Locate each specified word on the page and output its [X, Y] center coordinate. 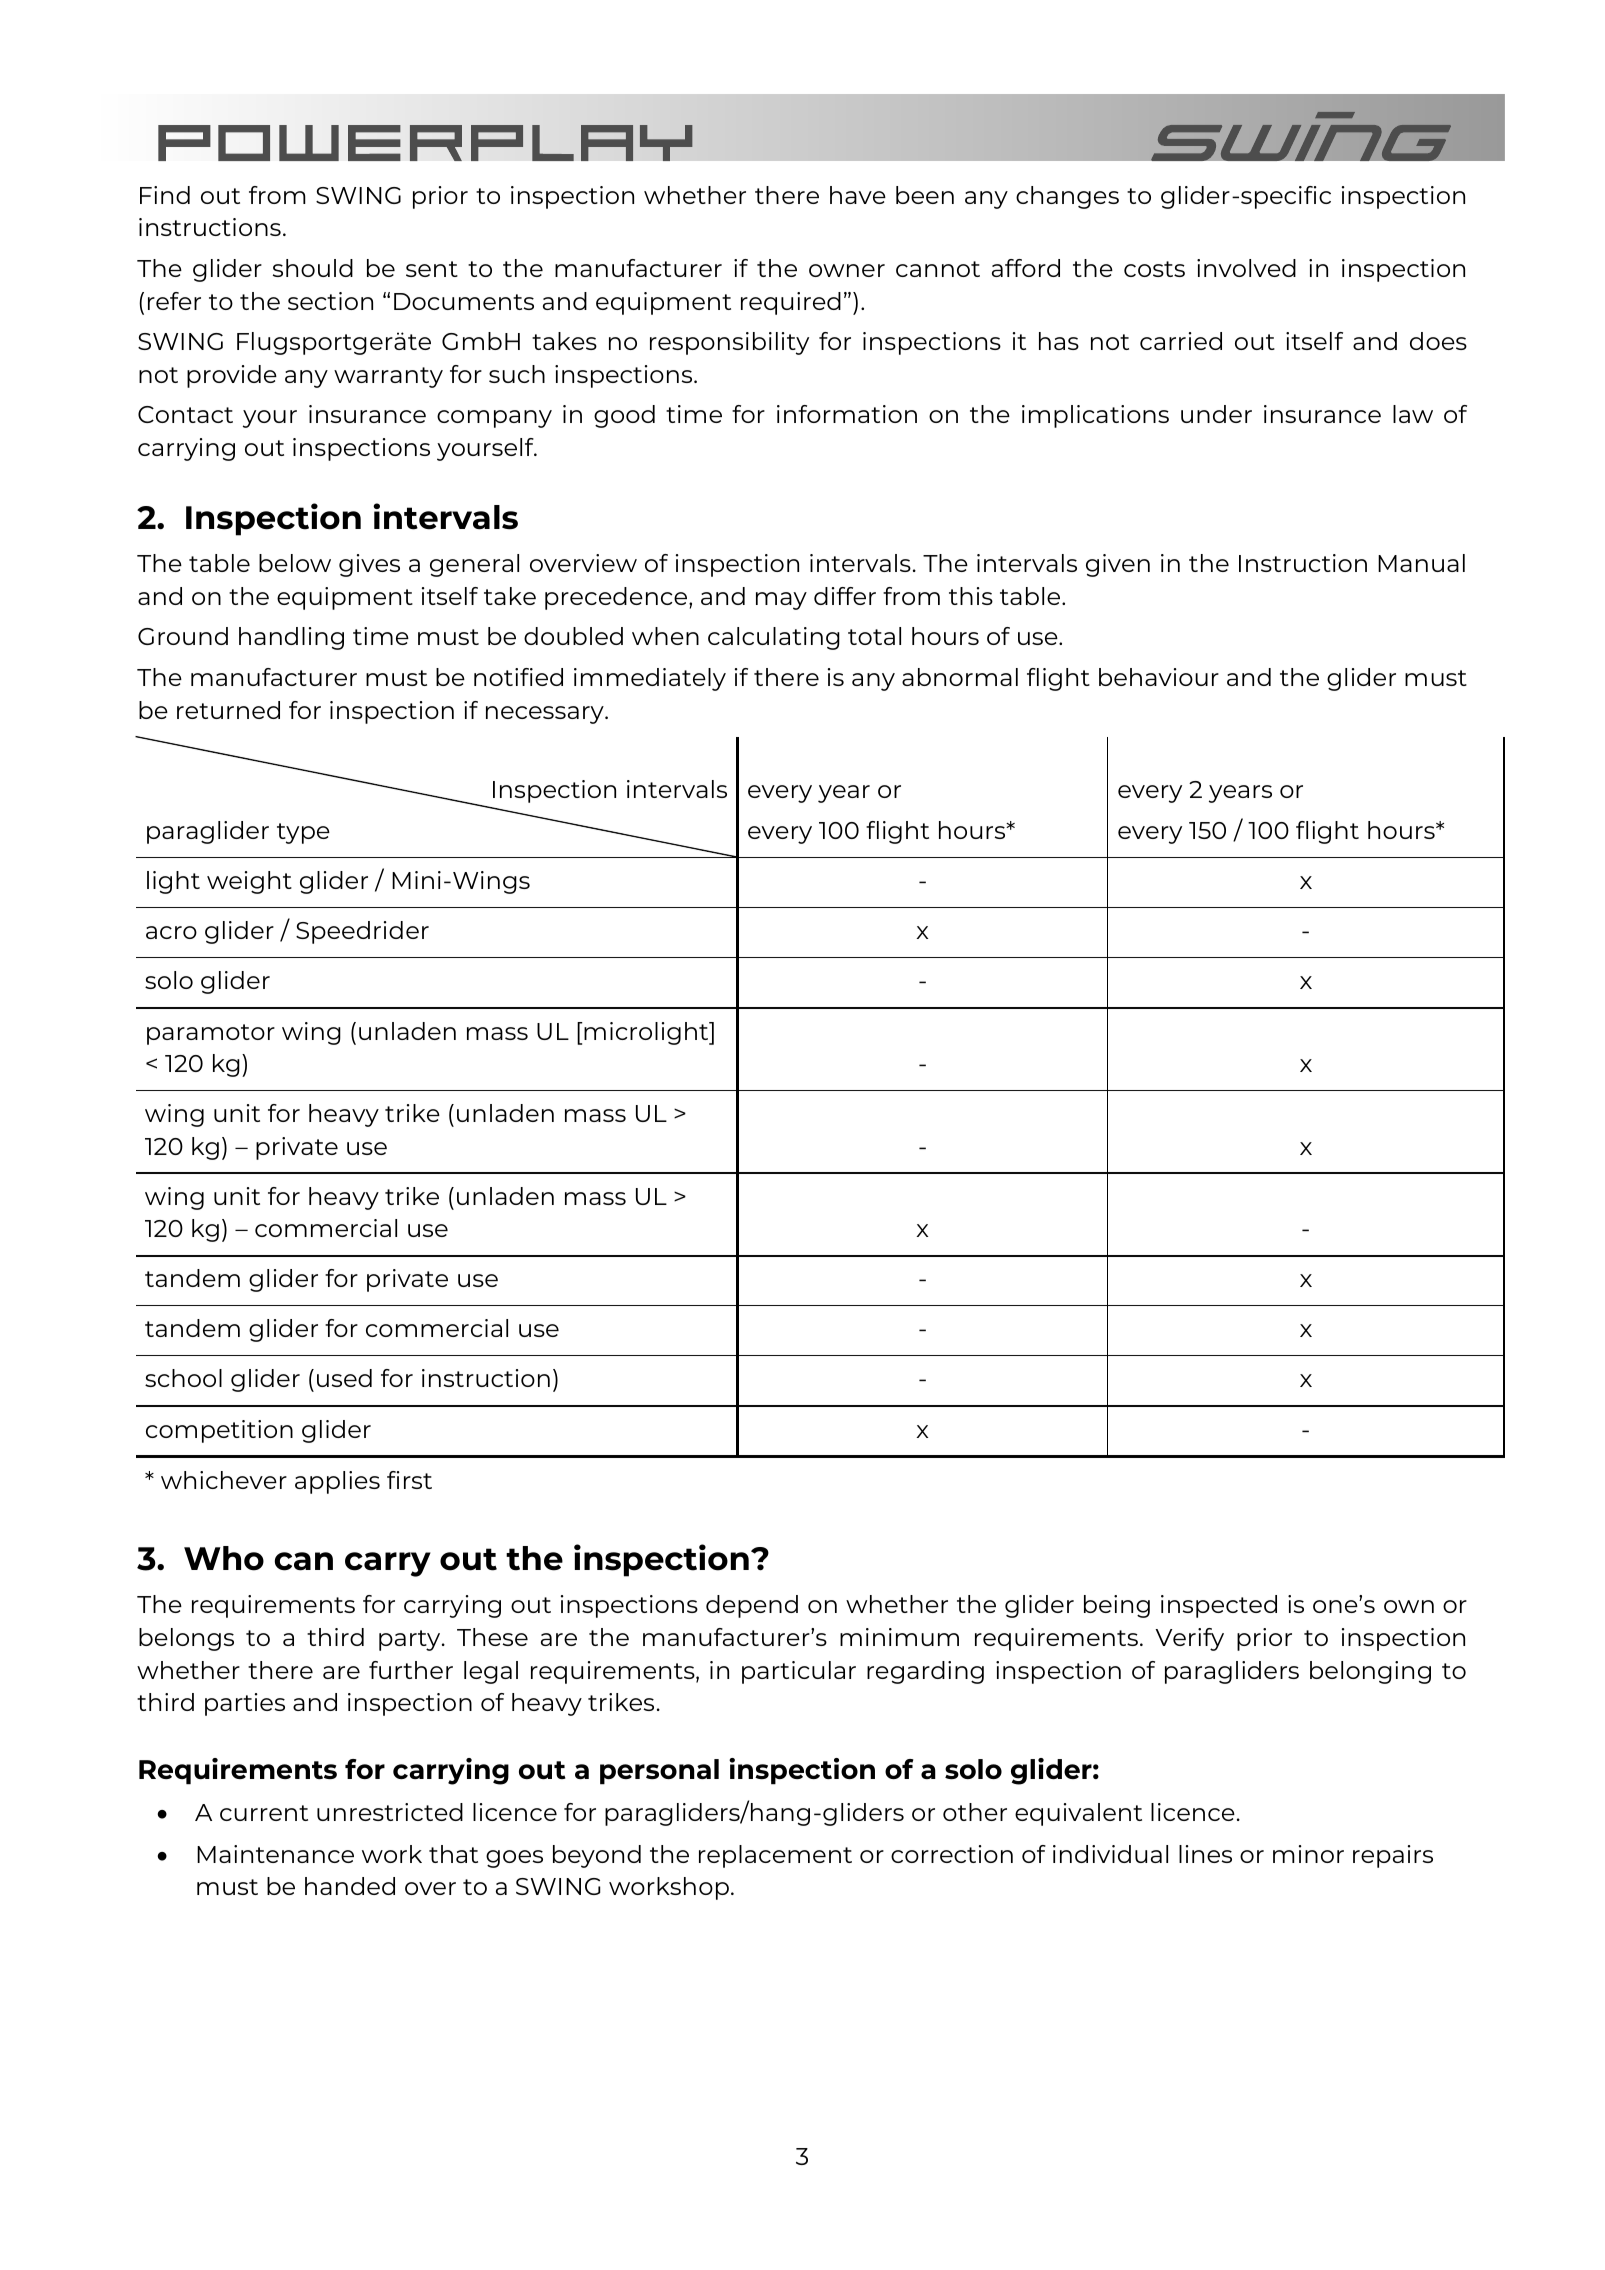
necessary [546, 715]
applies [337, 1482]
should [313, 268]
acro [171, 932]
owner [847, 270]
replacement [775, 1856]
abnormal [960, 677]
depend [752, 1606]
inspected [1219, 1606]
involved [1246, 268]
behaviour [1159, 677]
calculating [774, 638]
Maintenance [275, 1854]
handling [291, 638]
